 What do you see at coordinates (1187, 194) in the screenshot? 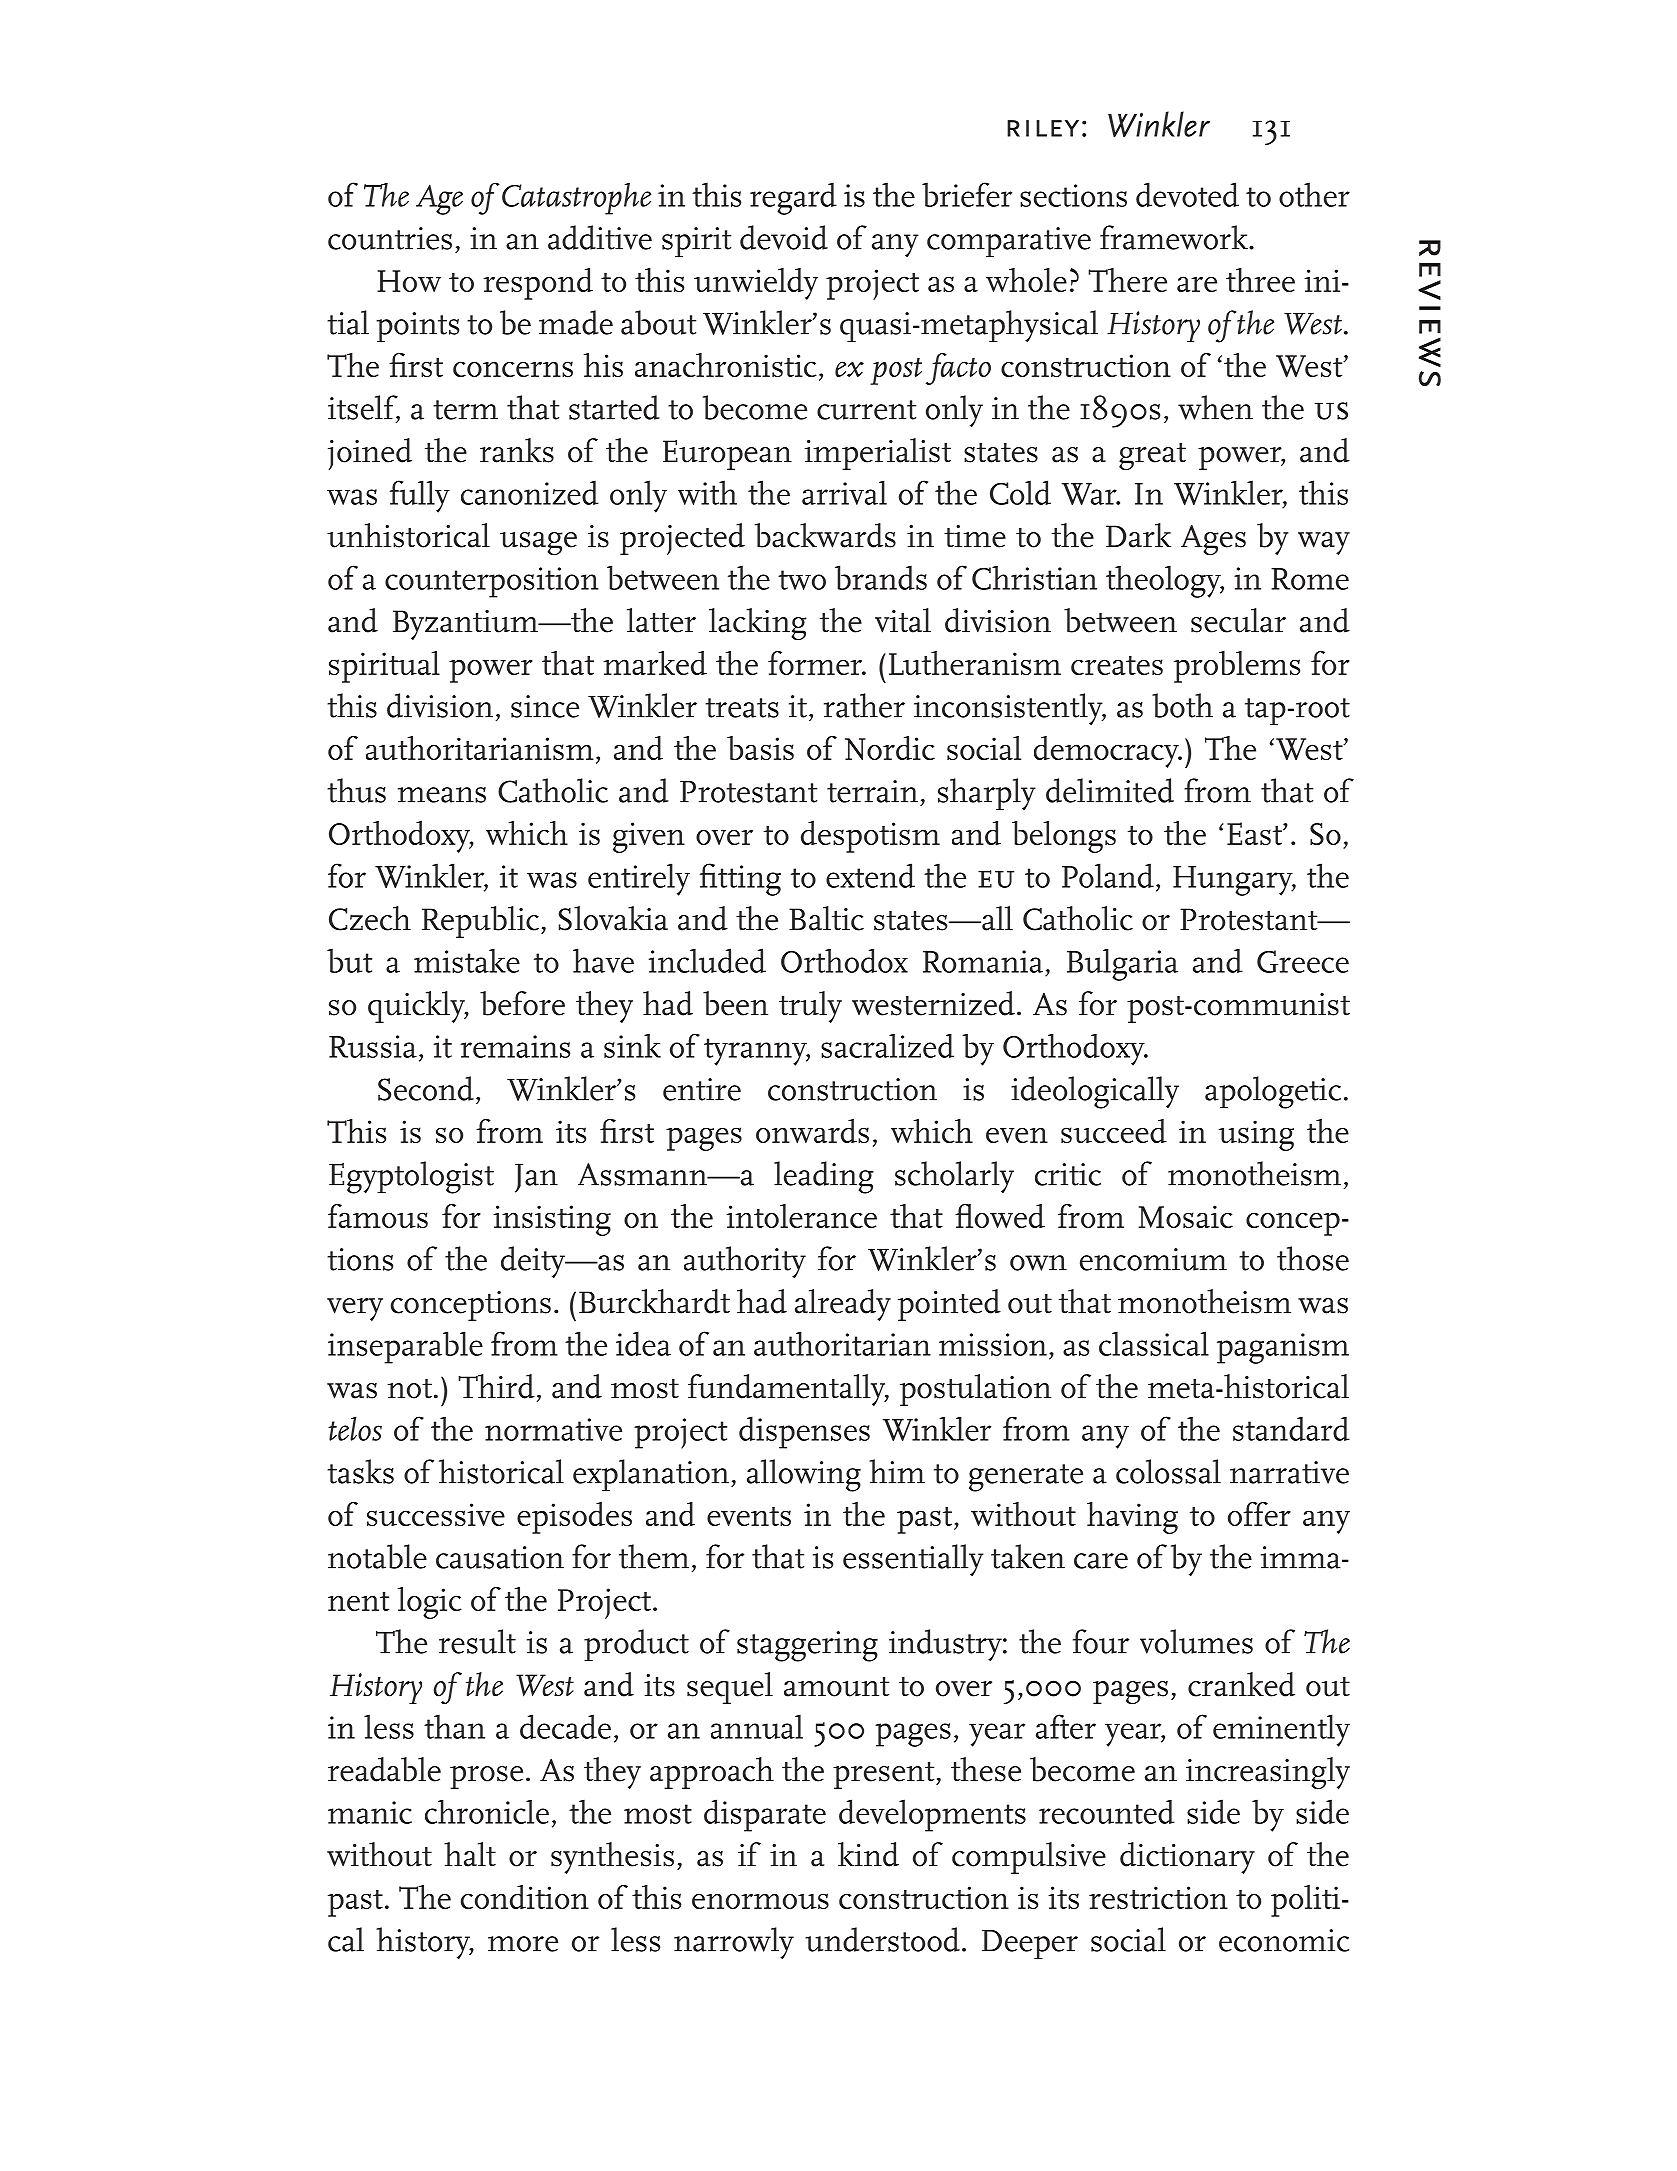
I see `devoted` at bounding box center [1187, 194].
